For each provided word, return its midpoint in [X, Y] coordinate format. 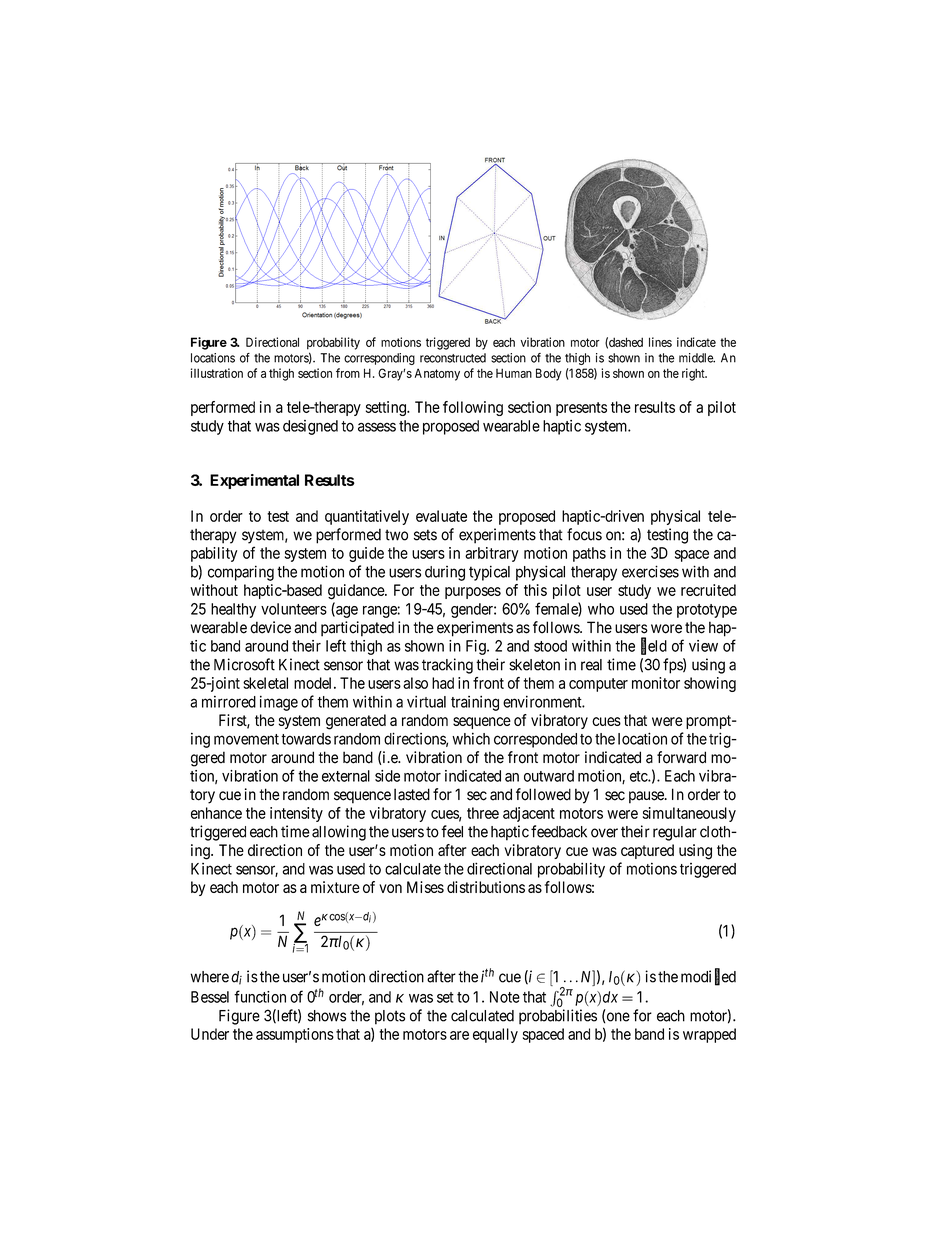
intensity [296, 814]
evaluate [441, 516]
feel [452, 831]
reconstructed [453, 358]
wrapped [709, 1035]
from [348, 373]
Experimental [254, 481]
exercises [650, 571]
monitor [656, 683]
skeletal [265, 683]
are [459, 1035]
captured [647, 851]
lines [660, 342]
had [443, 683]
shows [327, 1016]
